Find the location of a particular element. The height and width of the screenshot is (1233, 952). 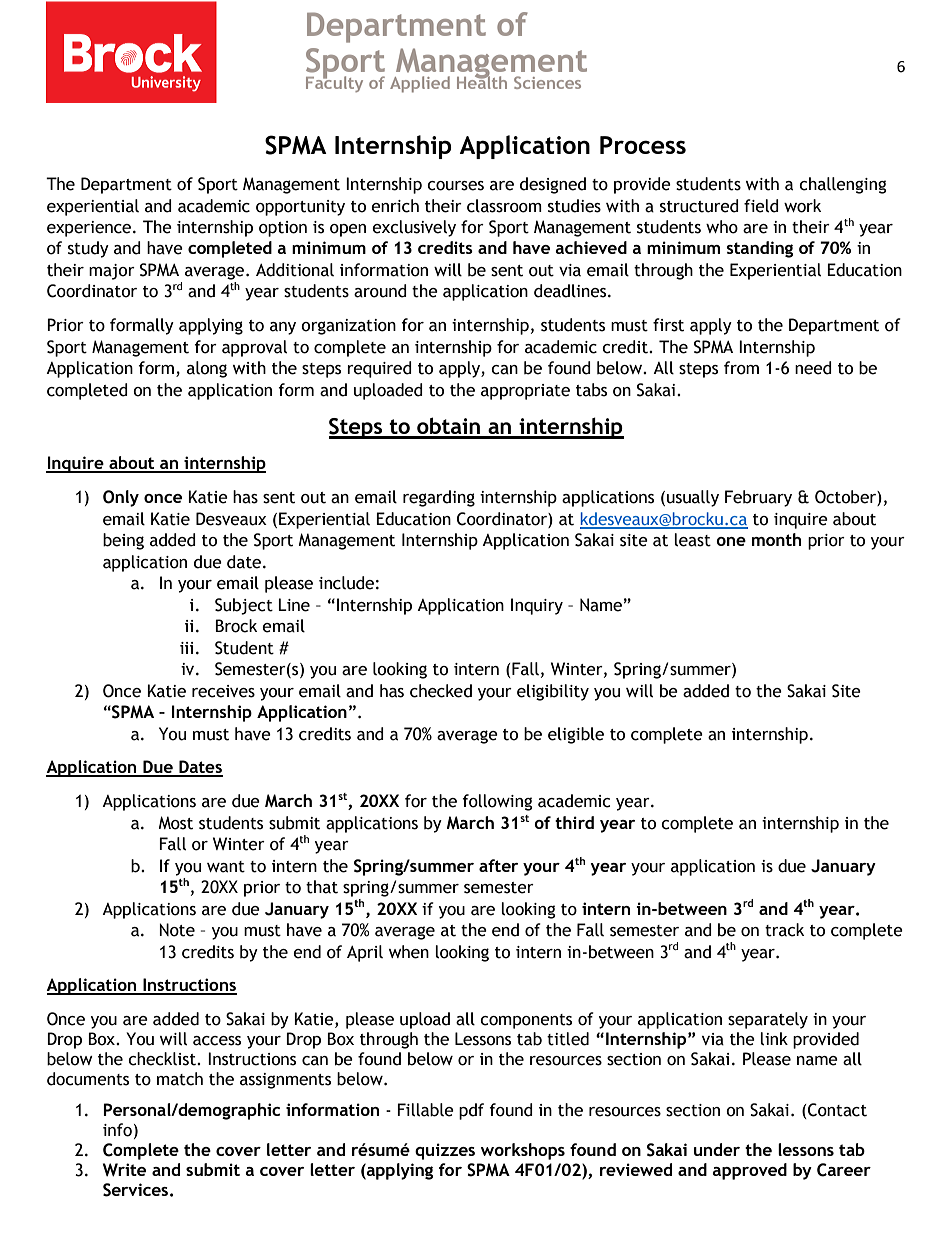

Health is located at coordinates (482, 81).
